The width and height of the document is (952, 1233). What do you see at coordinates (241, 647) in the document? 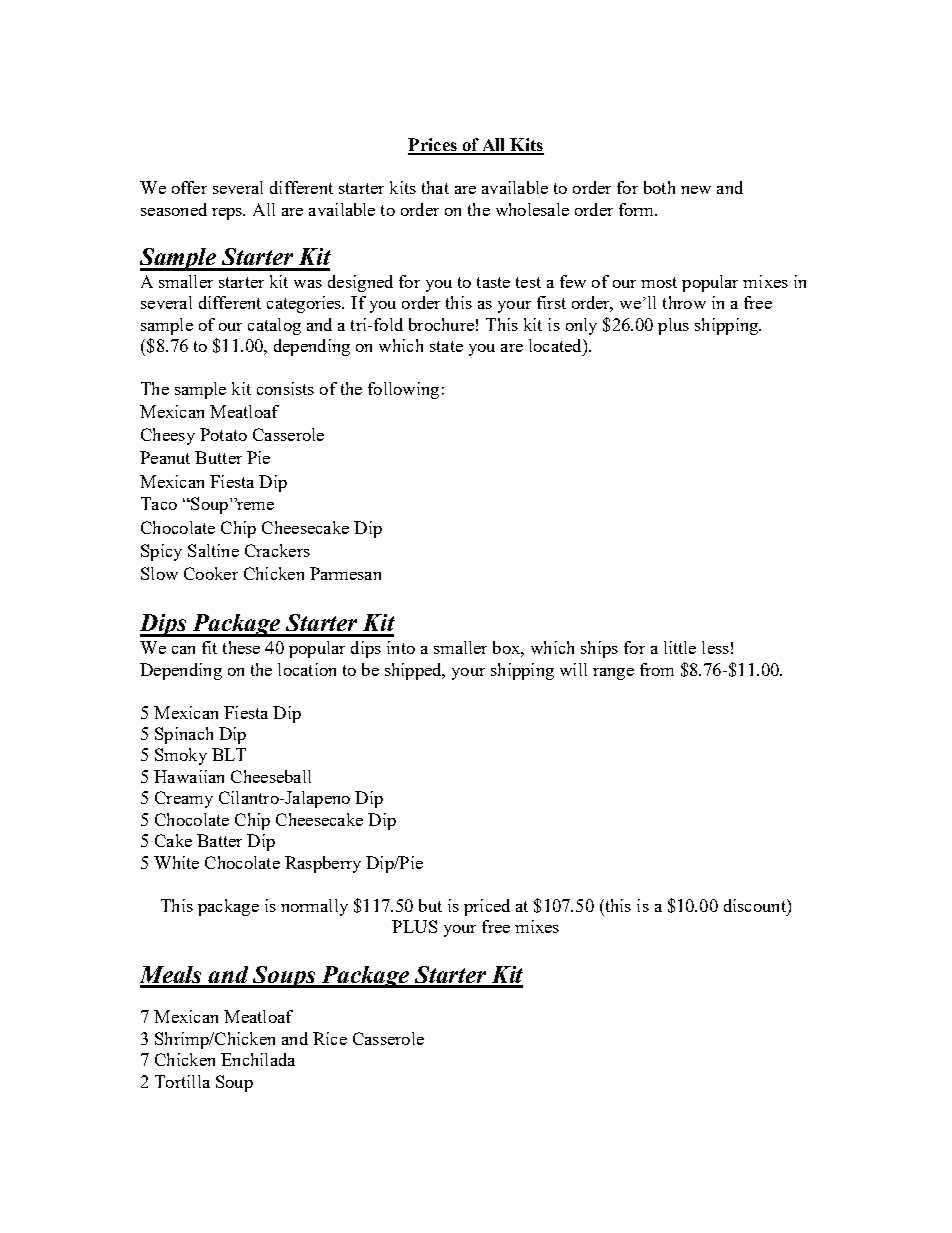
I see `these` at bounding box center [241, 647].
